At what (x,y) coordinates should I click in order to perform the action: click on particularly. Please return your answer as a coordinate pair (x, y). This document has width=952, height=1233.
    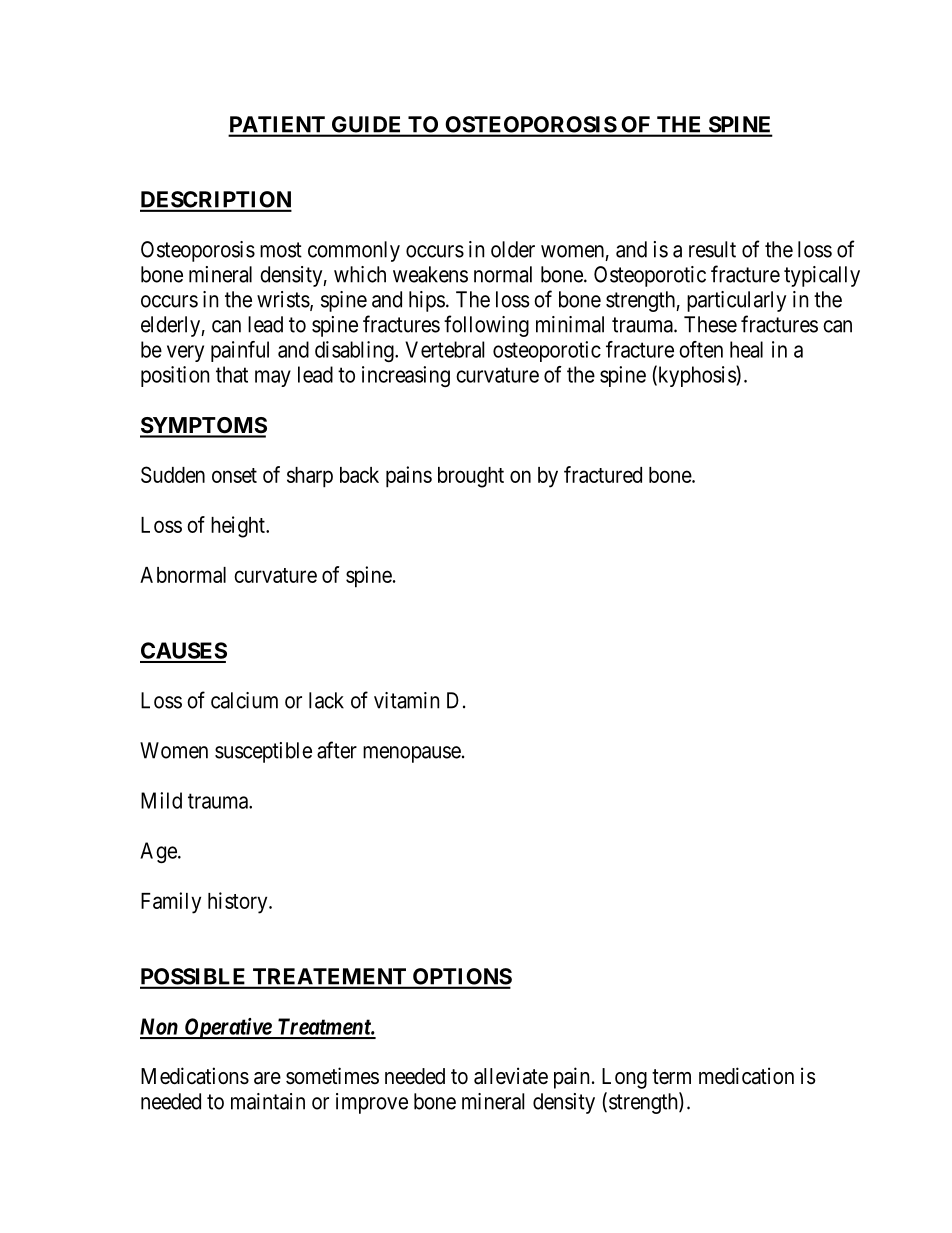
    Looking at the image, I should click on (736, 301).
